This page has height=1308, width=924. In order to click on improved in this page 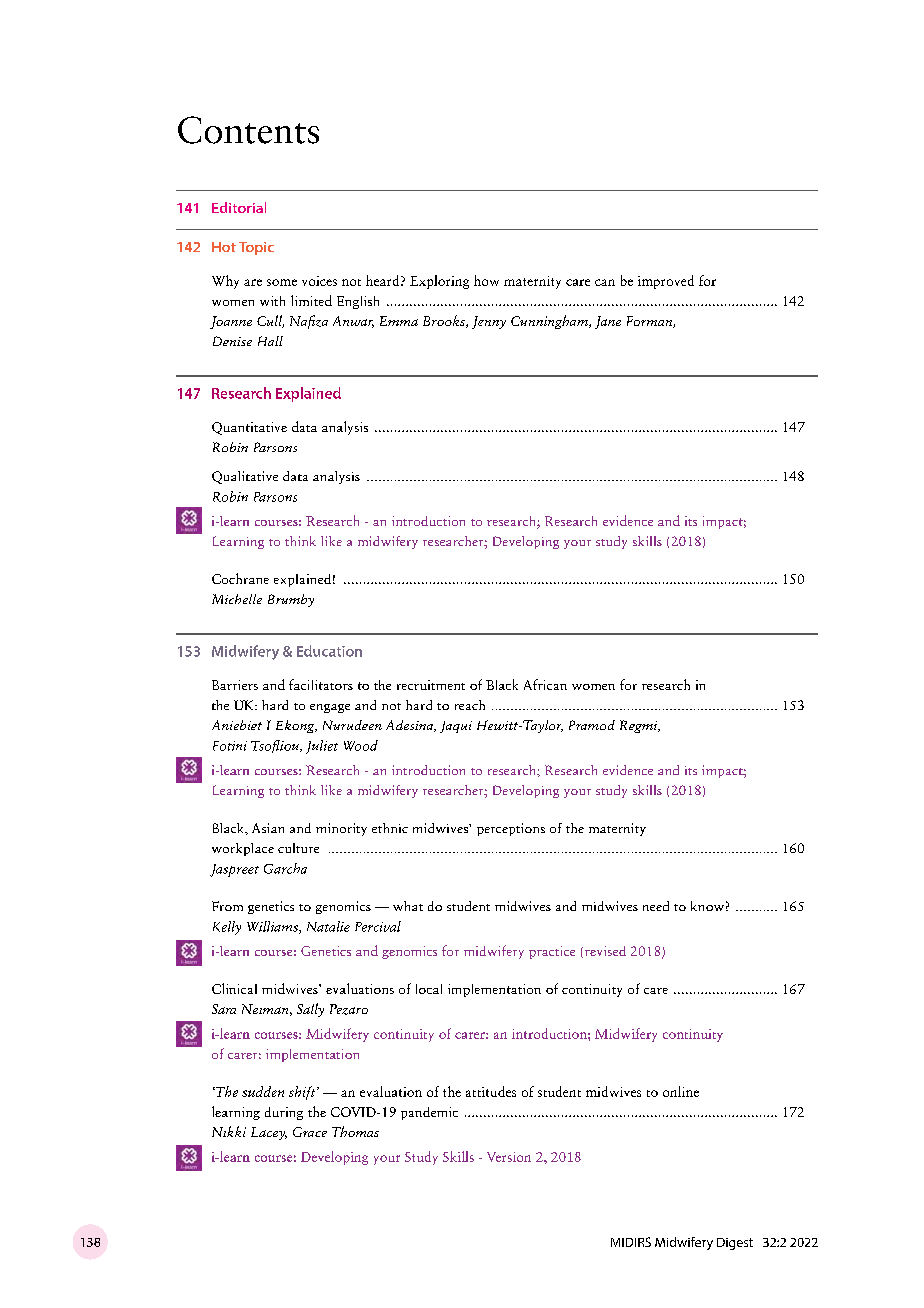, I will do `click(666, 282)`.
